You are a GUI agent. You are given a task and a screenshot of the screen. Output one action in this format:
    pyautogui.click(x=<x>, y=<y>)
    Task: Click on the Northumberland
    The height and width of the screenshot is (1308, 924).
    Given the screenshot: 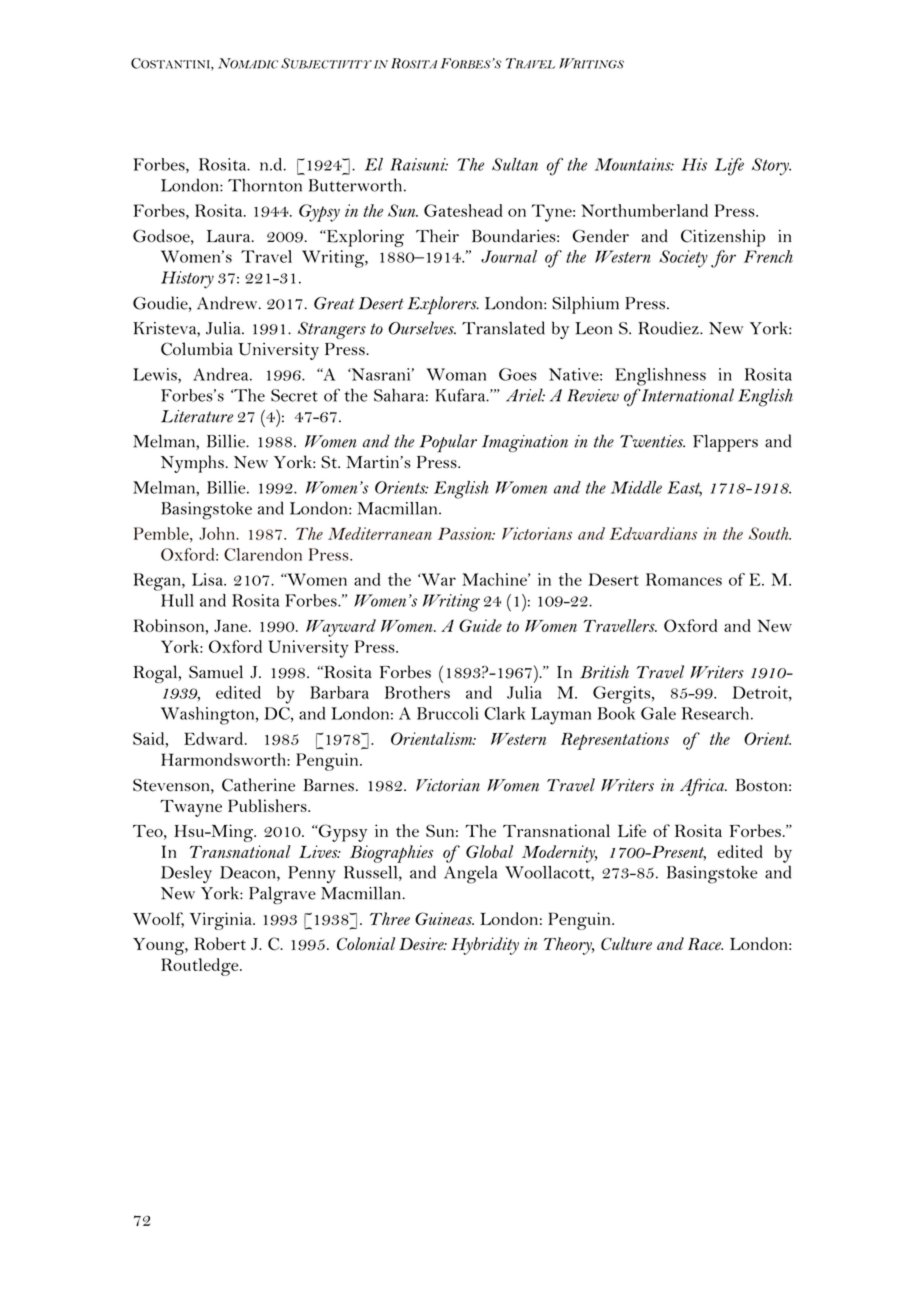 What is the action you would take?
    pyautogui.click(x=644, y=210)
